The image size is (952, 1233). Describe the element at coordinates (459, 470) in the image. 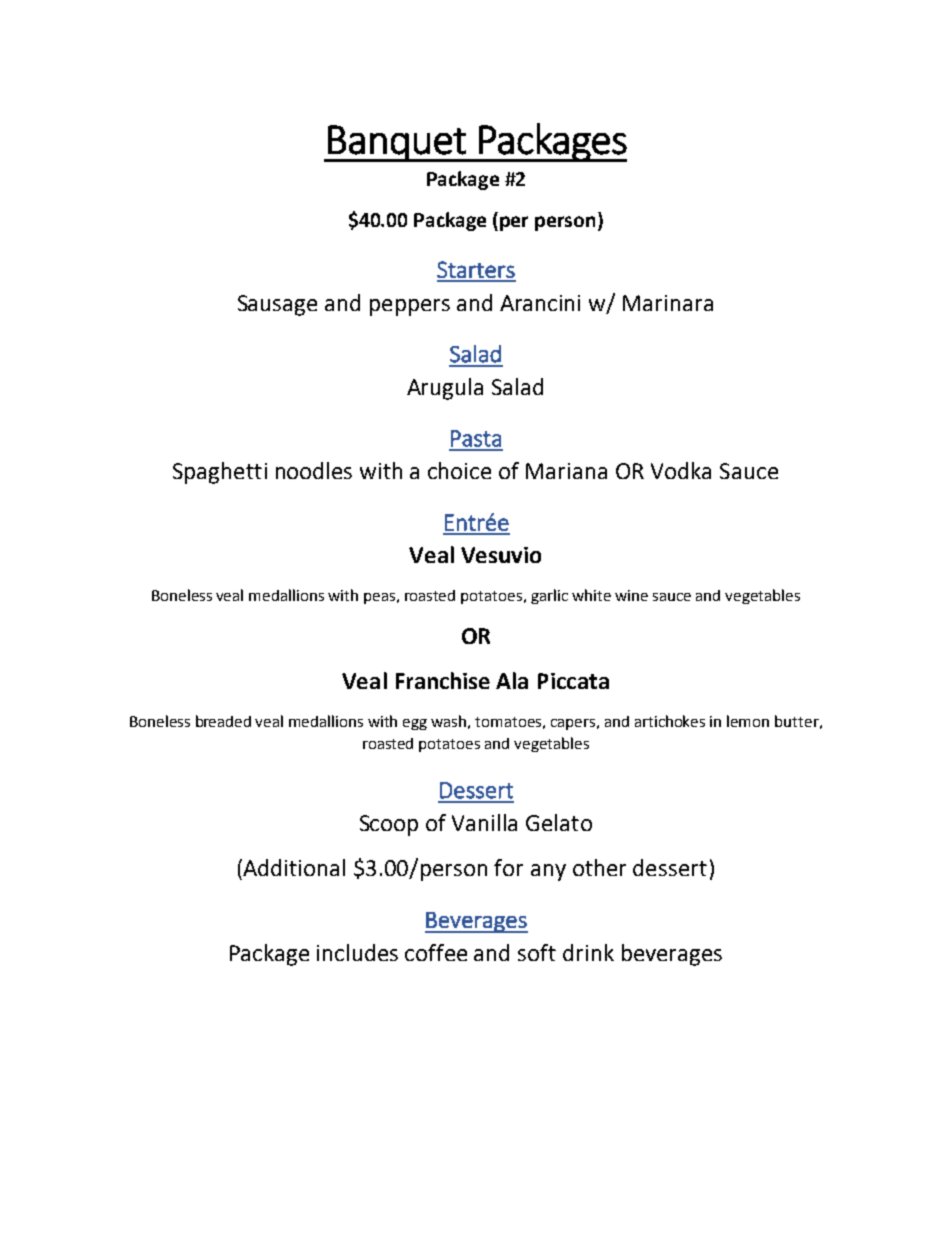

I see `choice` at that location.
